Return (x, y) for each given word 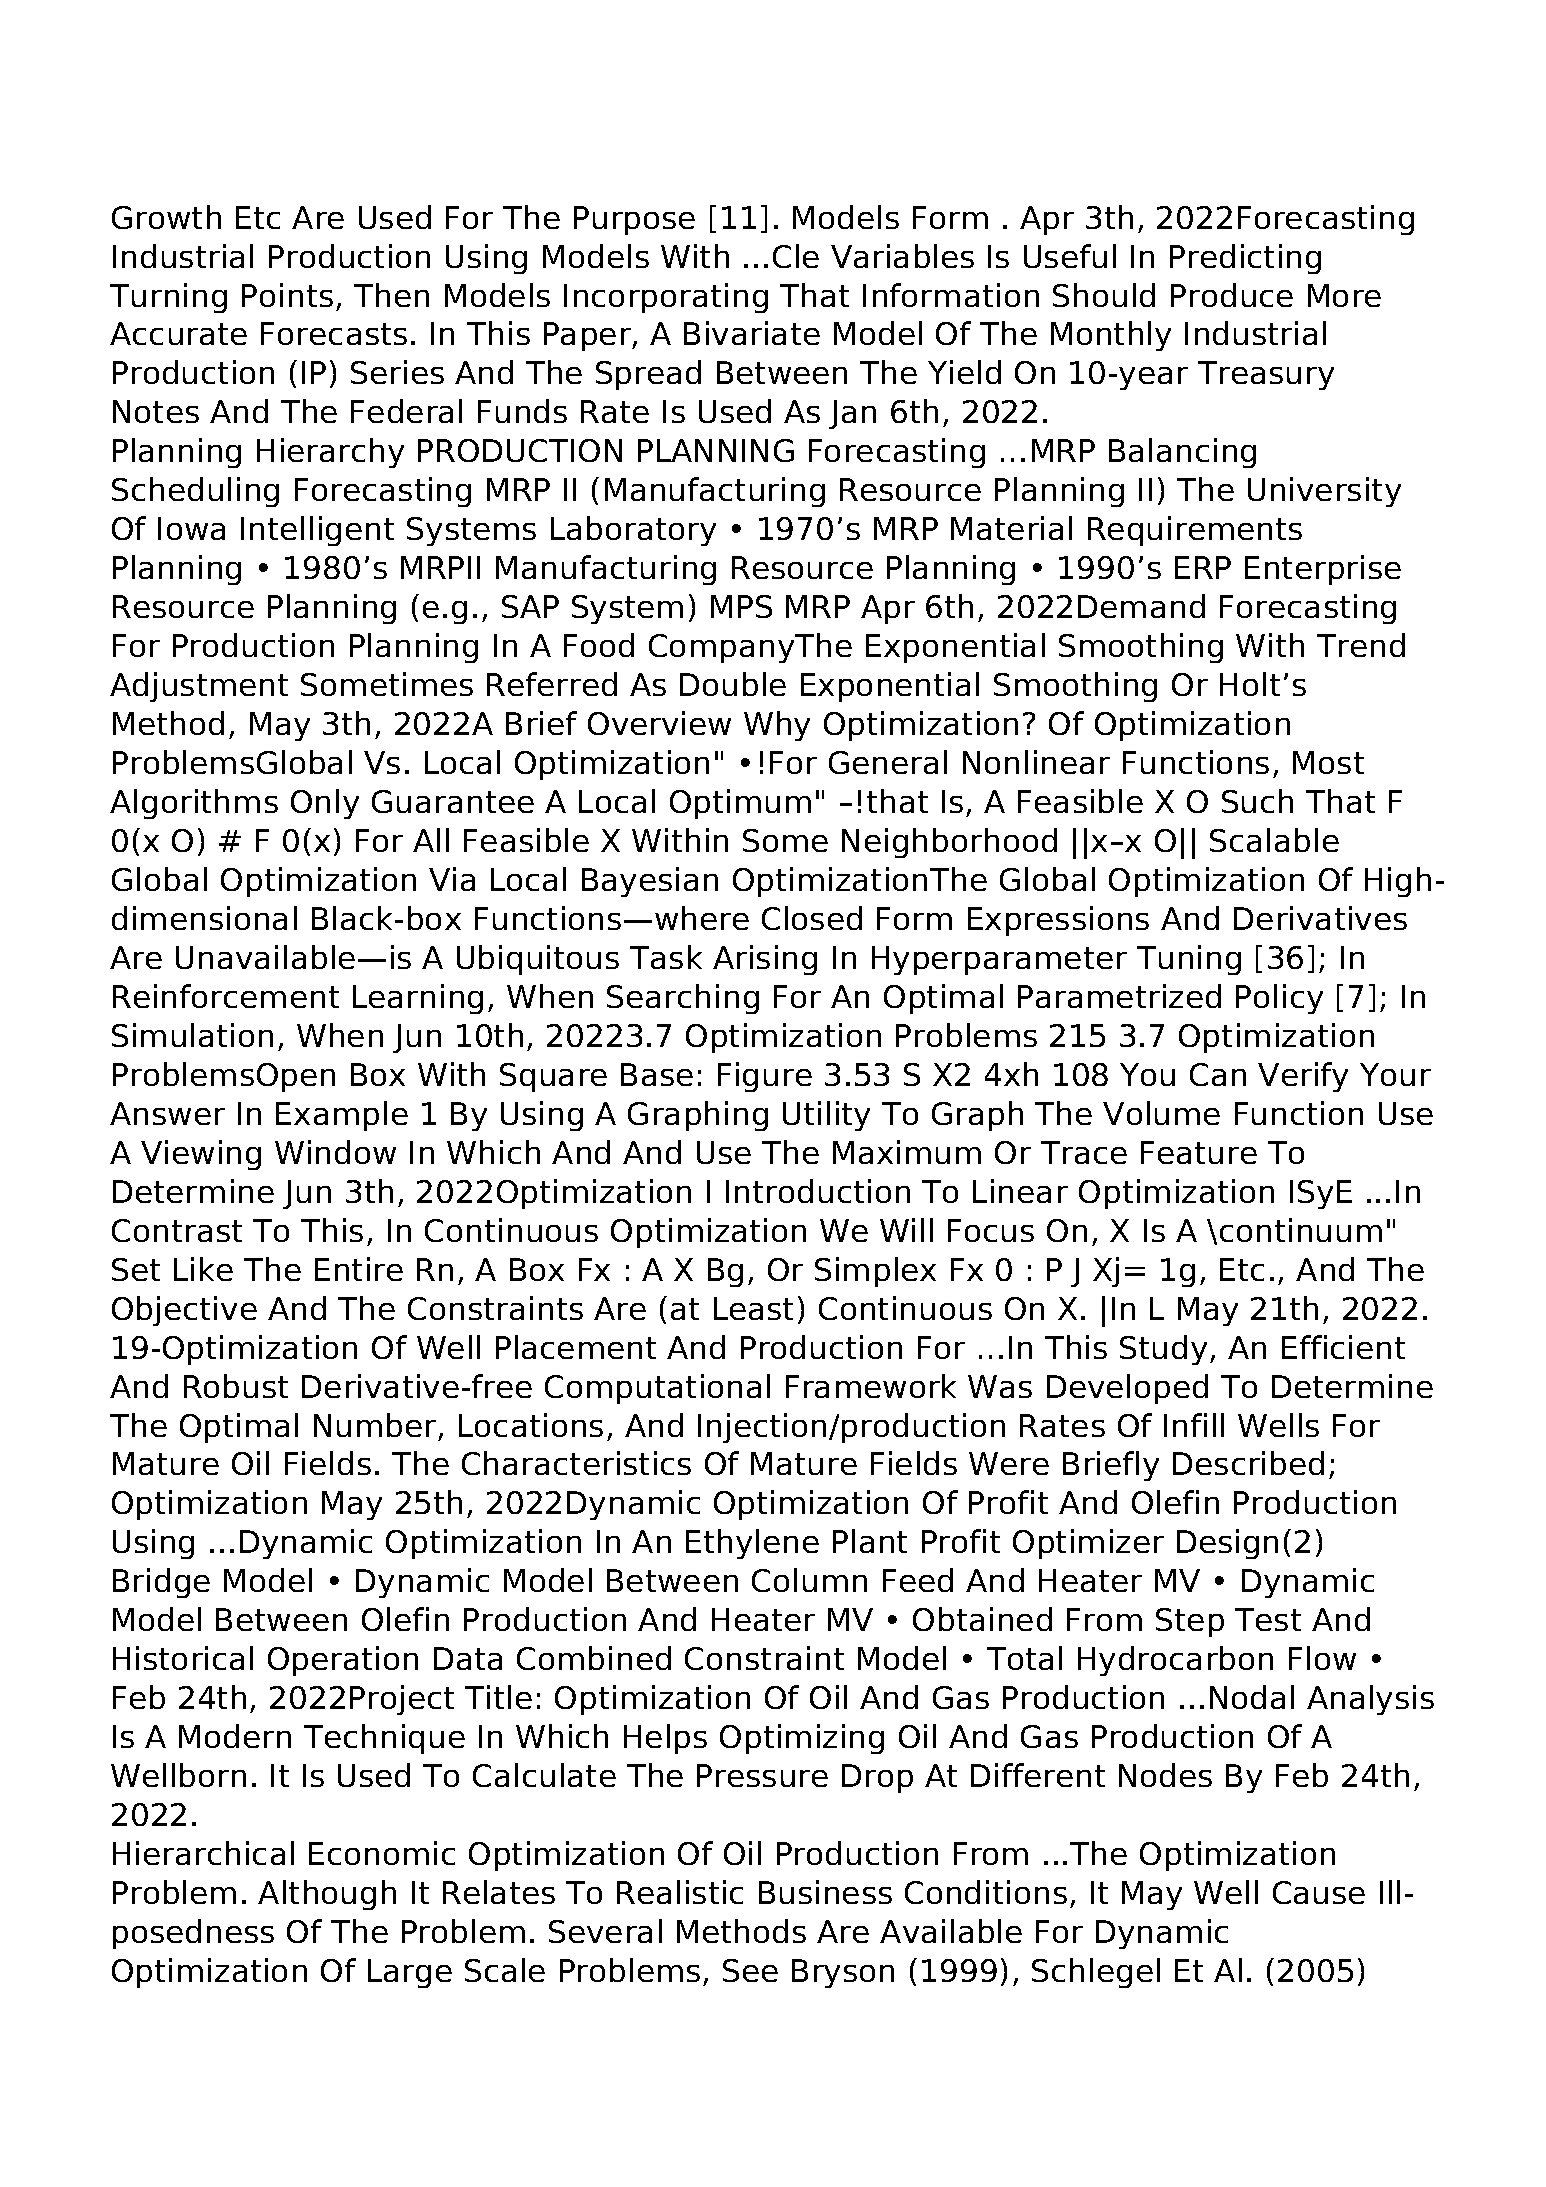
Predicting (1245, 259)
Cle (796, 256)
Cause (1319, 1892)
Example (342, 1116)
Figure (765, 1077)
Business (825, 1892)
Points (287, 295)
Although (327, 1895)
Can (1218, 1074)
